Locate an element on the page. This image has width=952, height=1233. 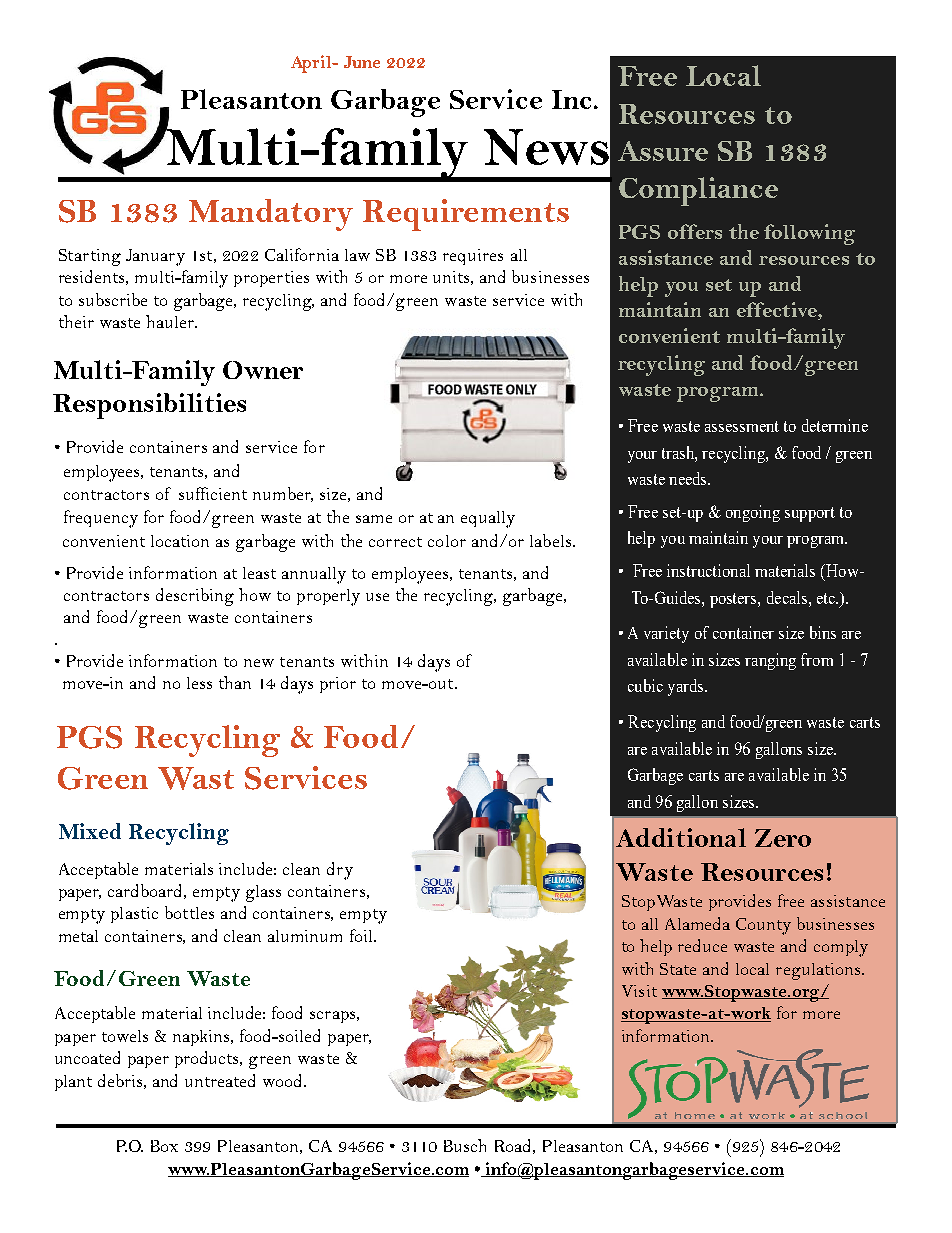
Requirements is located at coordinates (466, 215).
